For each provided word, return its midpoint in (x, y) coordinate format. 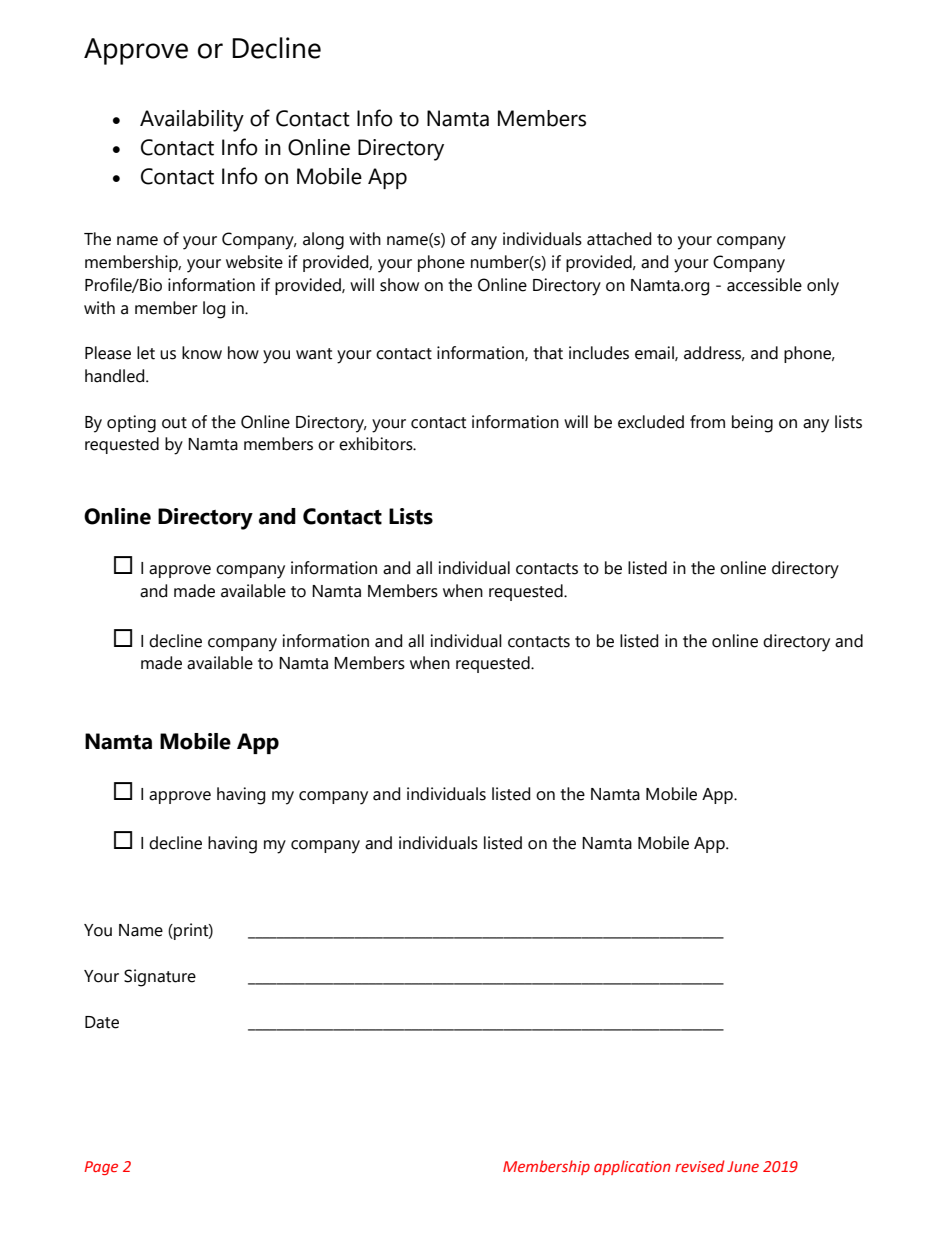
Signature (160, 978)
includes (599, 353)
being (752, 424)
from (707, 422)
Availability (192, 121)
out (174, 423)
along (323, 241)
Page (101, 1168)
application (632, 1167)
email (655, 353)
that (548, 353)
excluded (651, 422)
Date (102, 1022)
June (743, 1166)
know (202, 353)
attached (619, 239)
